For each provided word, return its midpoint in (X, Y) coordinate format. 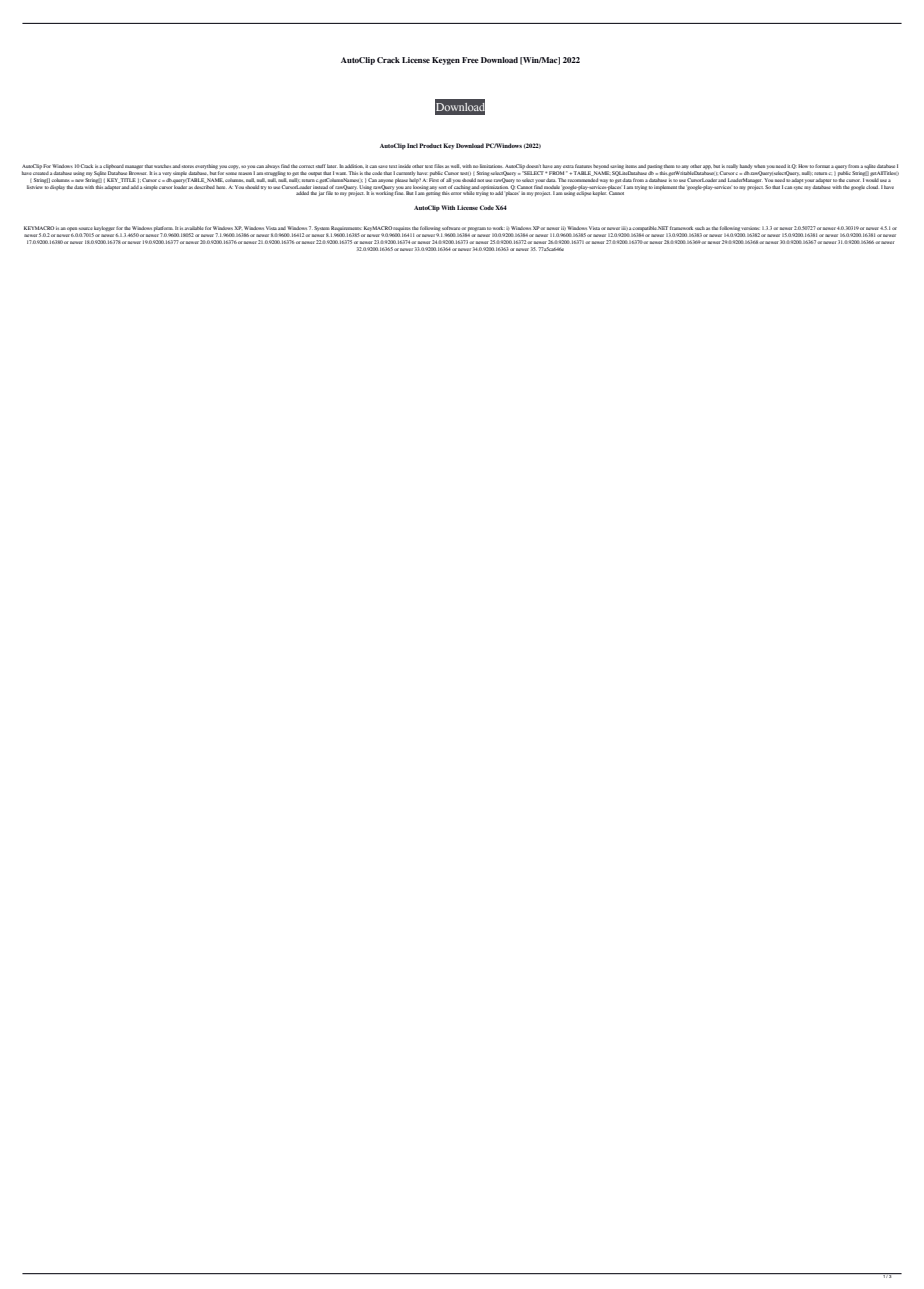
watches (162, 166)
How (803, 166)
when (759, 166)
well (456, 166)
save (383, 166)
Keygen (446, 61)
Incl (412, 145)
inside (404, 166)
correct (306, 166)
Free (470, 60)
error (456, 193)
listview (36, 185)
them (669, 166)
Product (430, 145)
